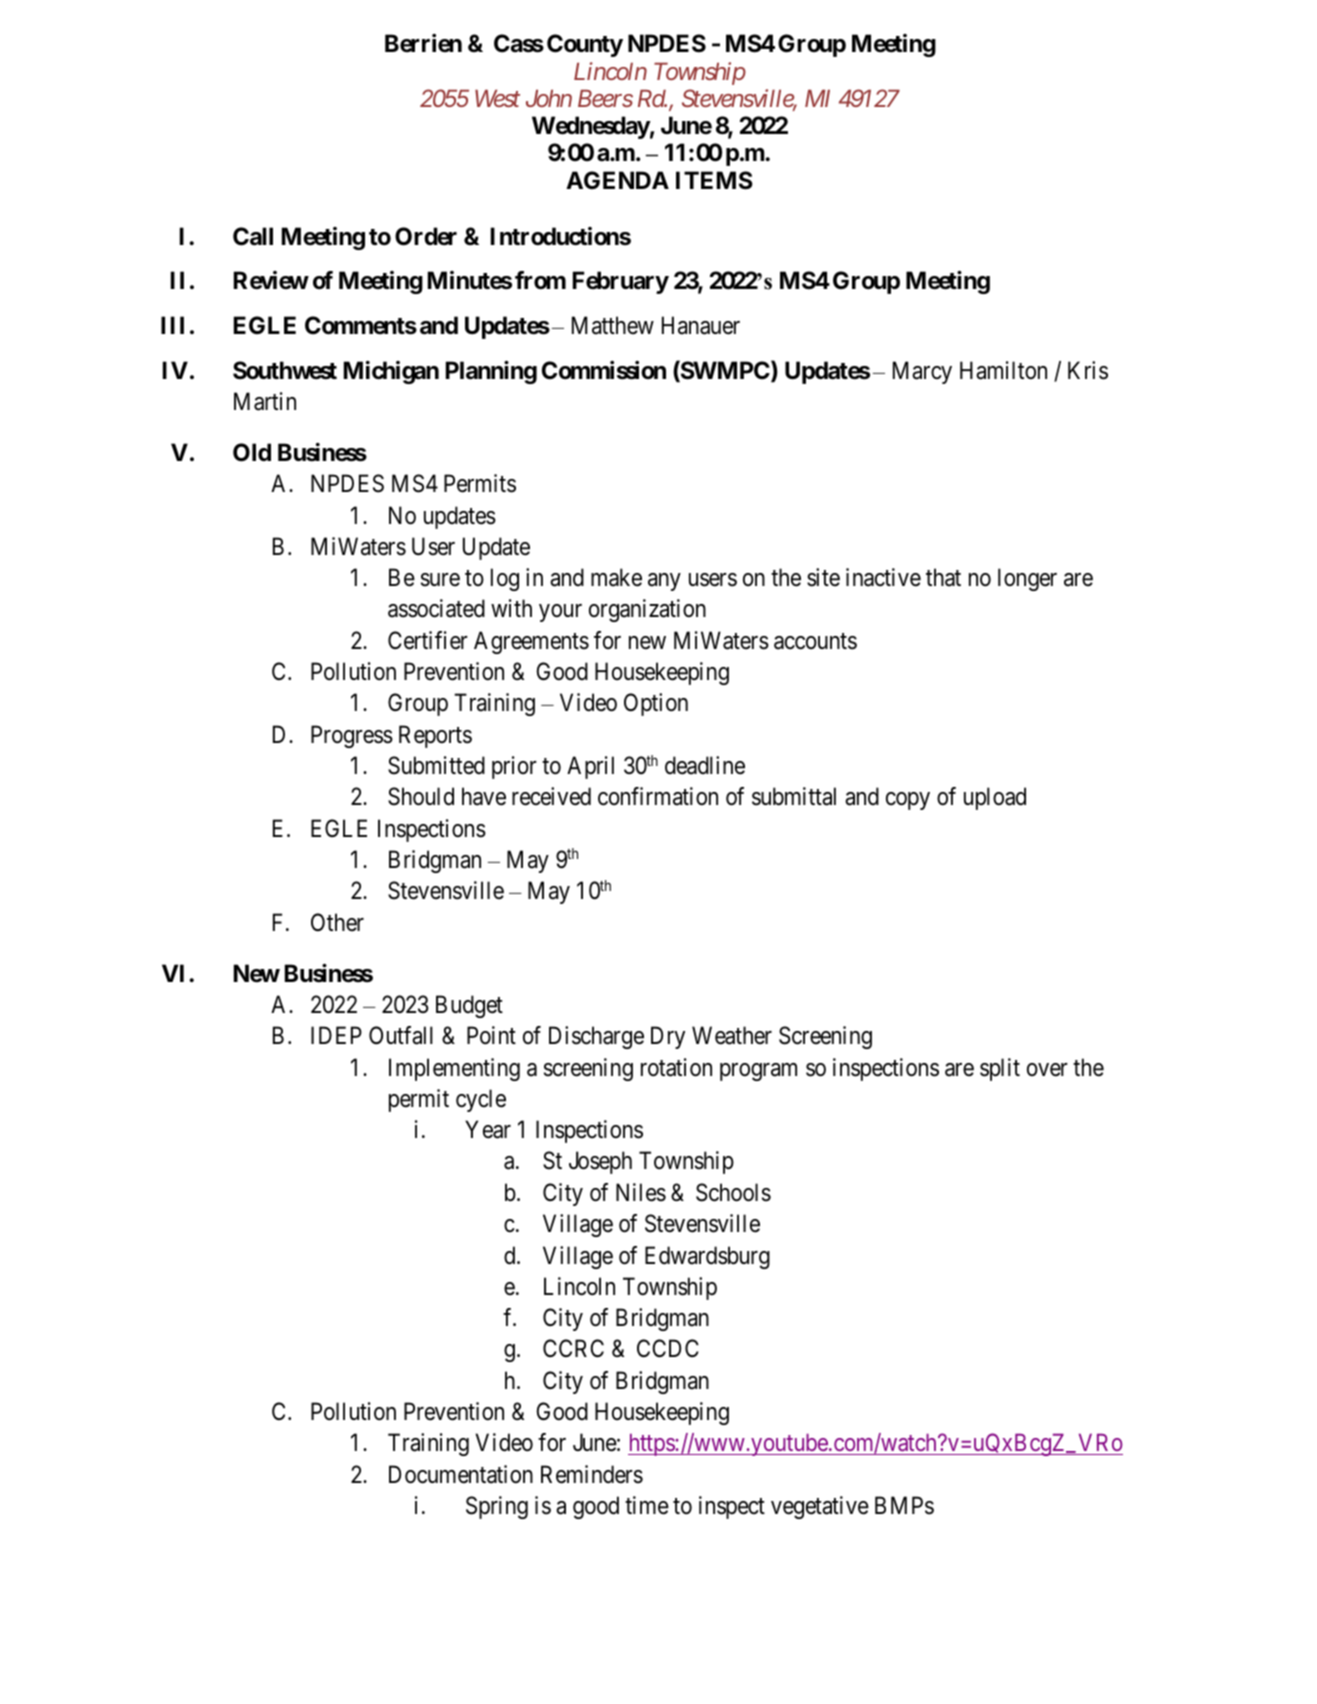  Describe the element at coordinates (1003, 370) in the screenshot. I see `Hamilton` at that location.
